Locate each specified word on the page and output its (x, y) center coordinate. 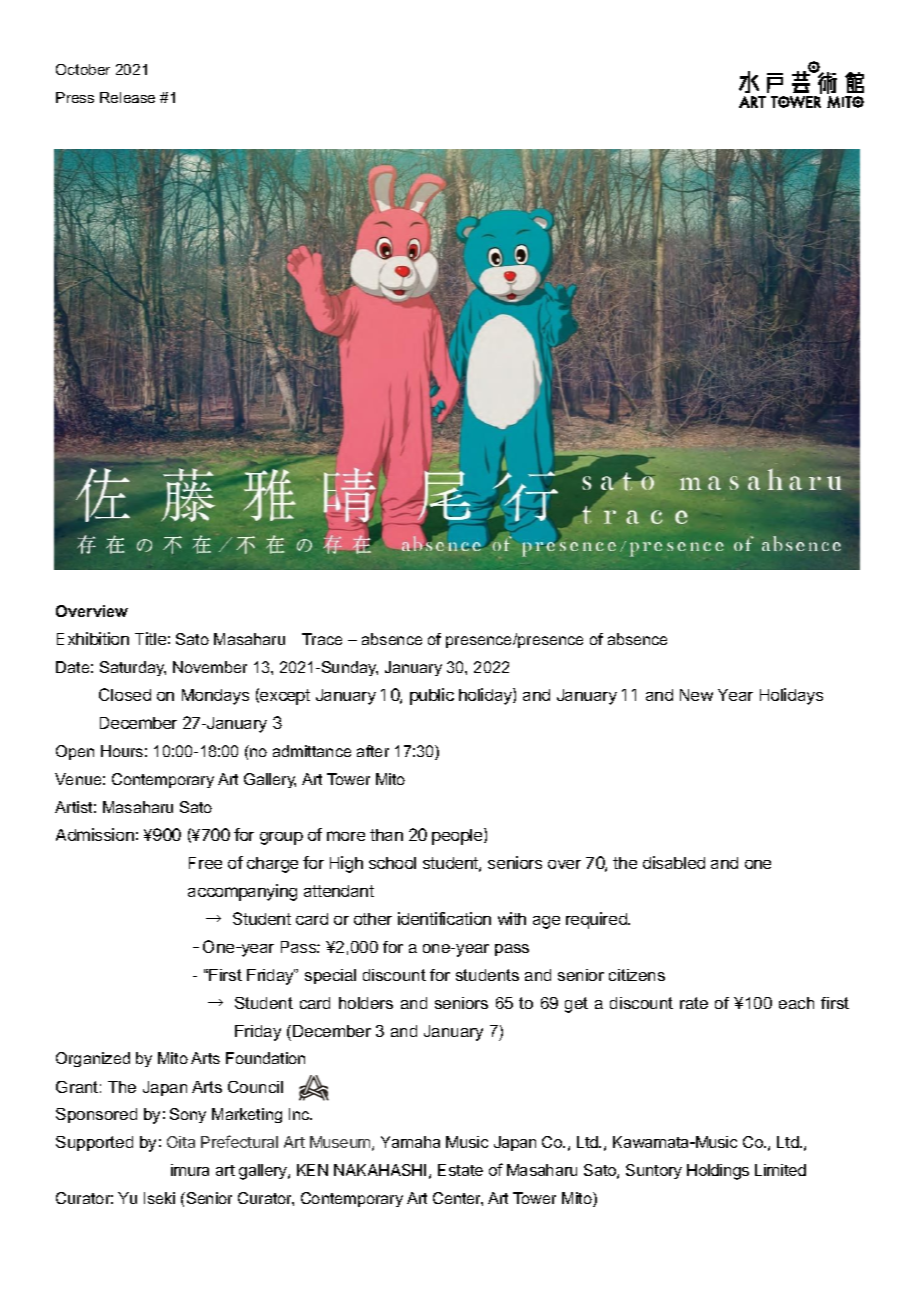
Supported (94, 1143)
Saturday (133, 668)
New (696, 695)
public (432, 696)
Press (75, 97)
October (83, 69)
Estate (460, 1170)
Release (127, 97)
